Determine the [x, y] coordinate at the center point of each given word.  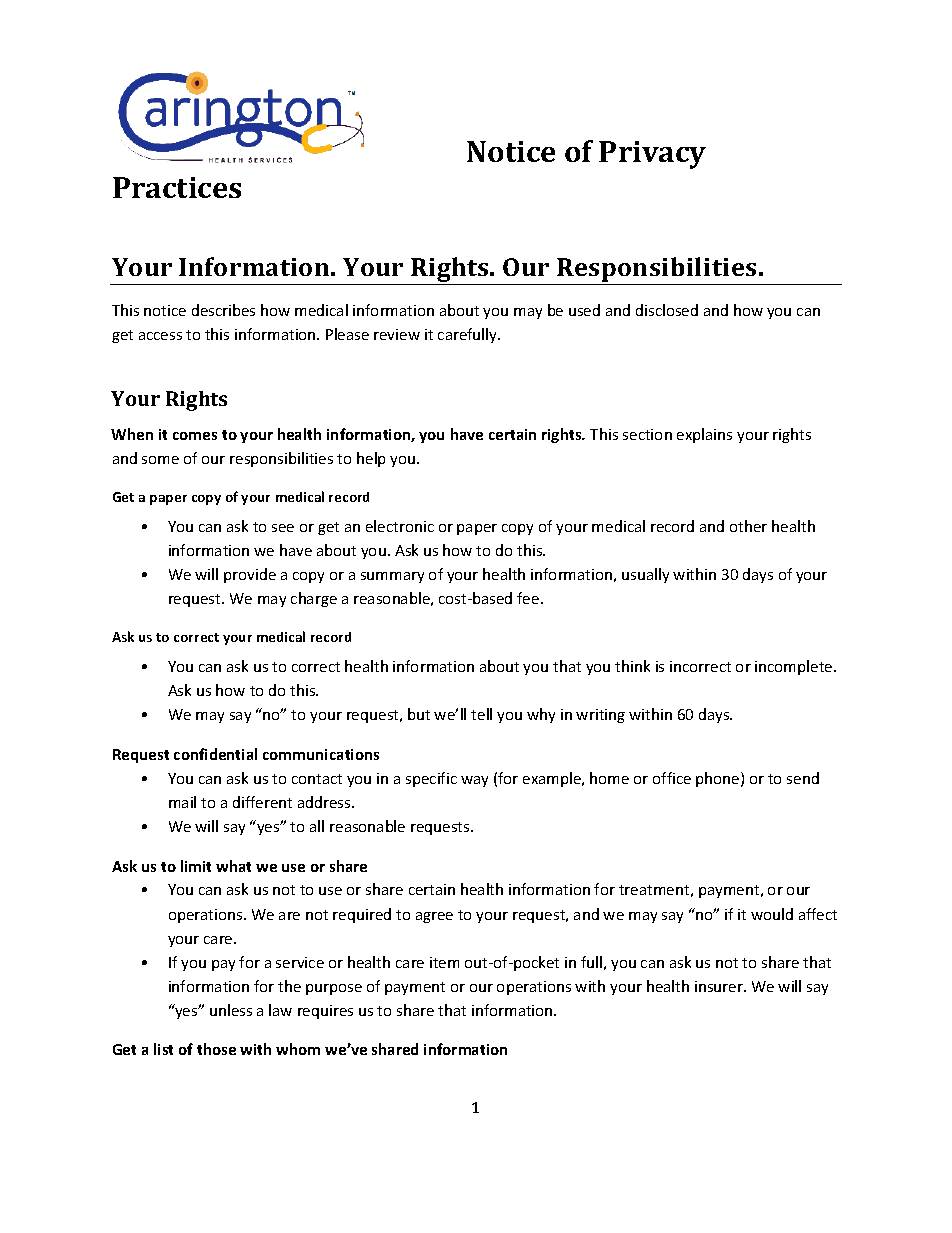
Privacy [652, 155]
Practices [177, 187]
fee [529, 598]
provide [250, 575]
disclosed [667, 310]
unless [231, 1010]
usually [645, 575]
